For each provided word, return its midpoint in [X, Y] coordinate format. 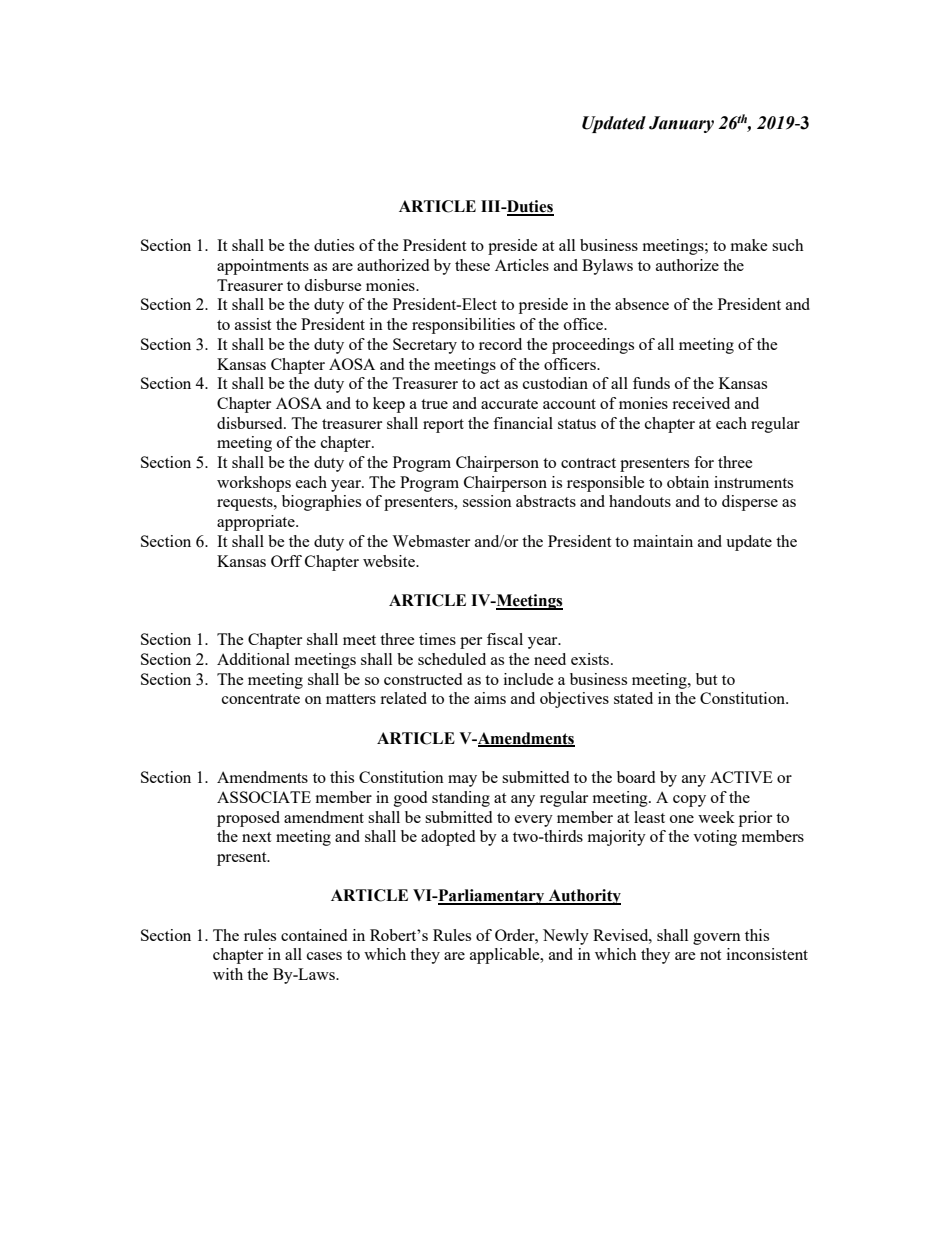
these [472, 265]
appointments [263, 267]
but [706, 679]
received [701, 403]
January [681, 124]
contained [314, 935]
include [529, 679]
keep [389, 405]
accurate [509, 404]
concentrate [261, 699]
